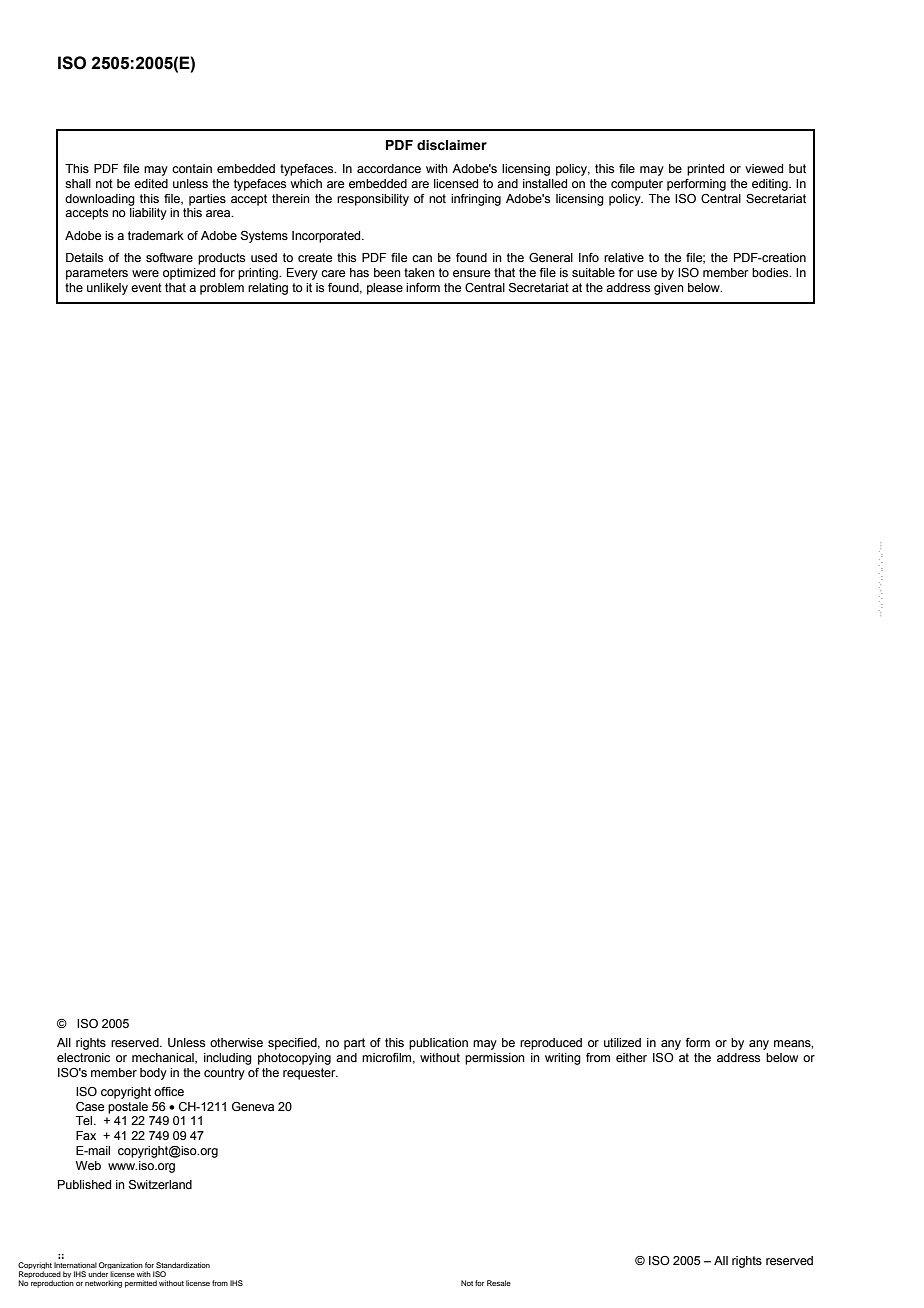  What do you see at coordinates (622, 1042) in the screenshot?
I see `utilized` at bounding box center [622, 1042].
